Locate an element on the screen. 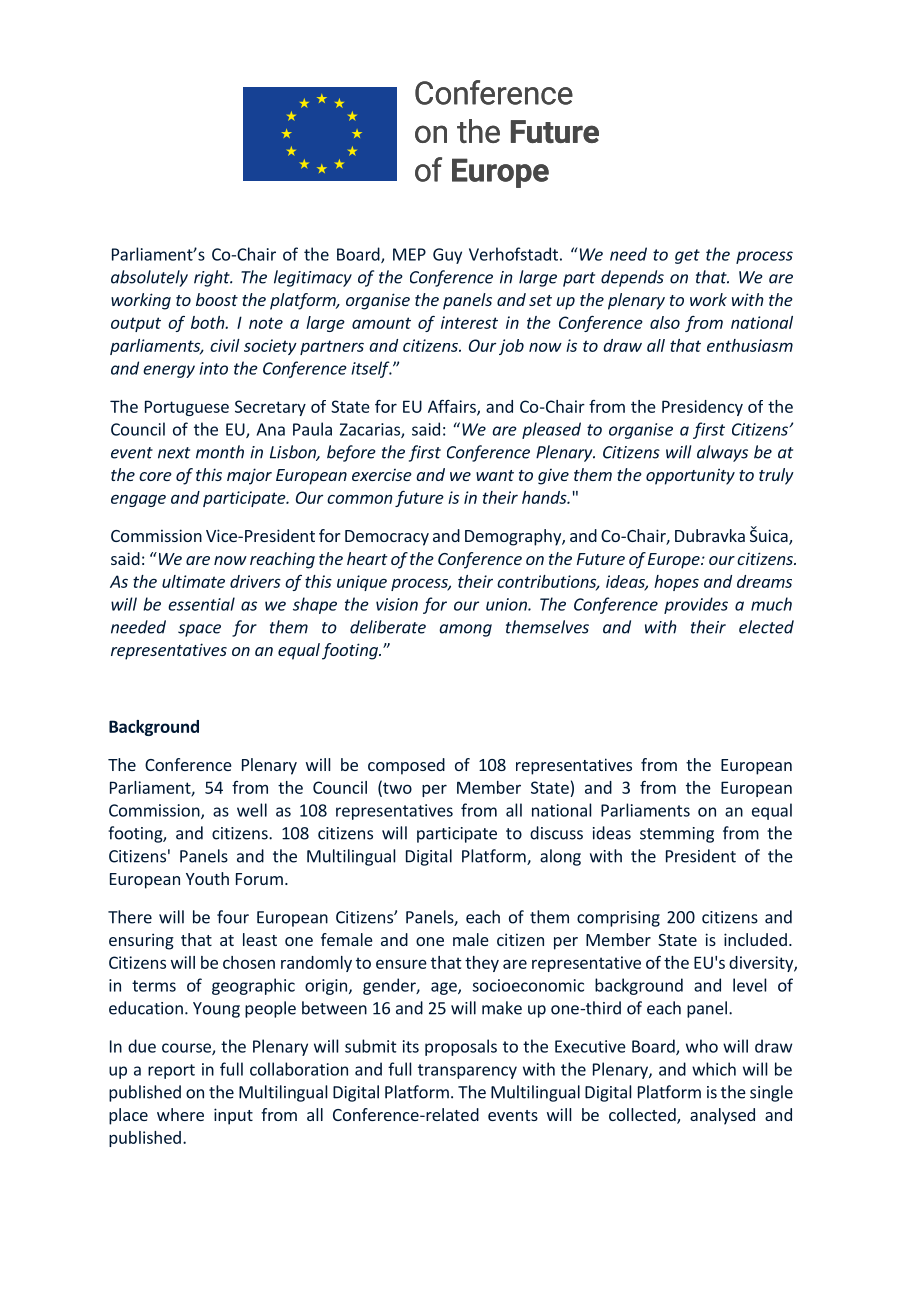  transparency is located at coordinates (467, 1071).
